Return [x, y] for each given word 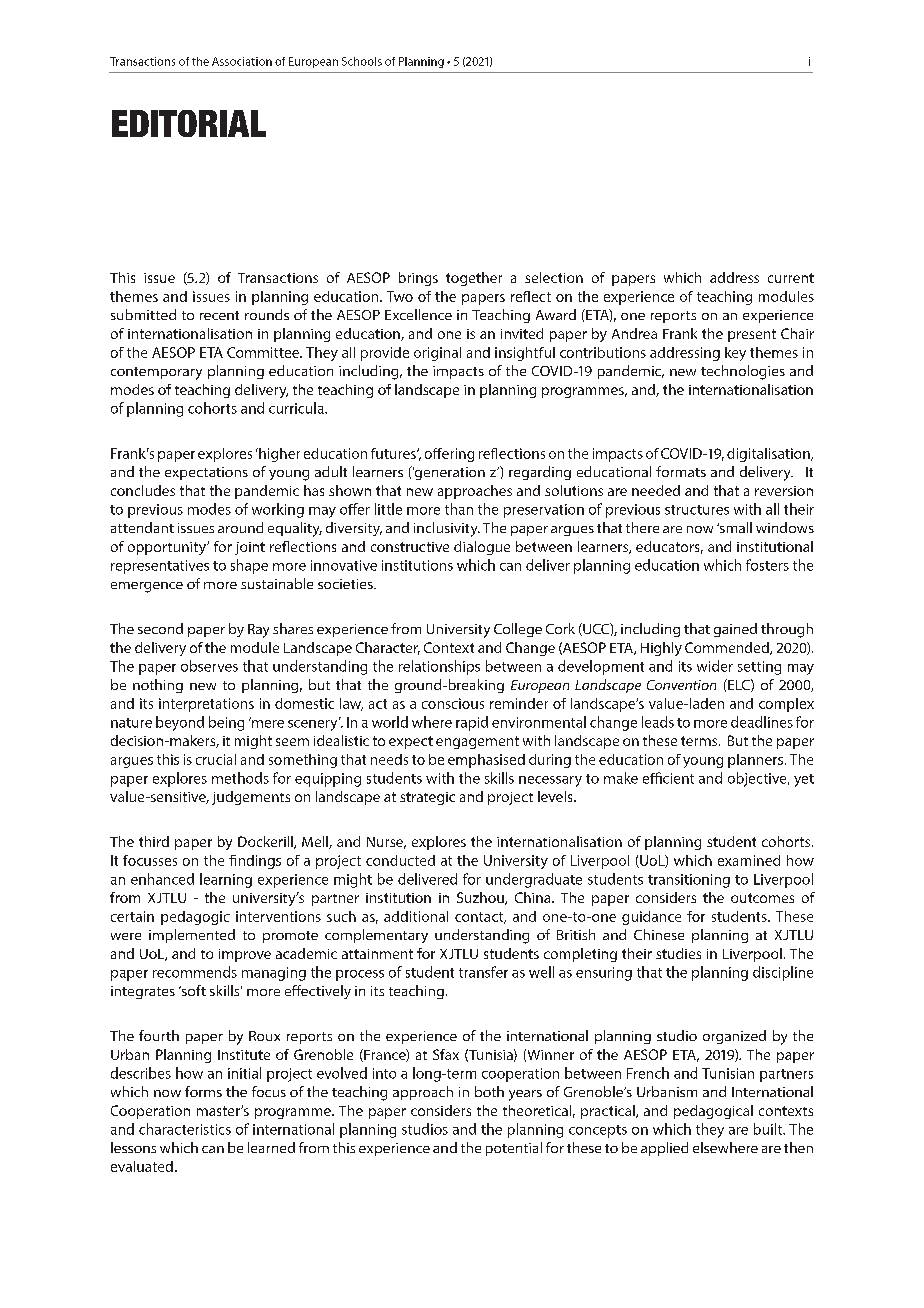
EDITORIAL [189, 123]
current [791, 278]
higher [278, 455]
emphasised [486, 761]
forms [203, 1091]
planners [755, 761]
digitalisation [769, 455]
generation [449, 473]
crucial [216, 759]
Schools [362, 61]
